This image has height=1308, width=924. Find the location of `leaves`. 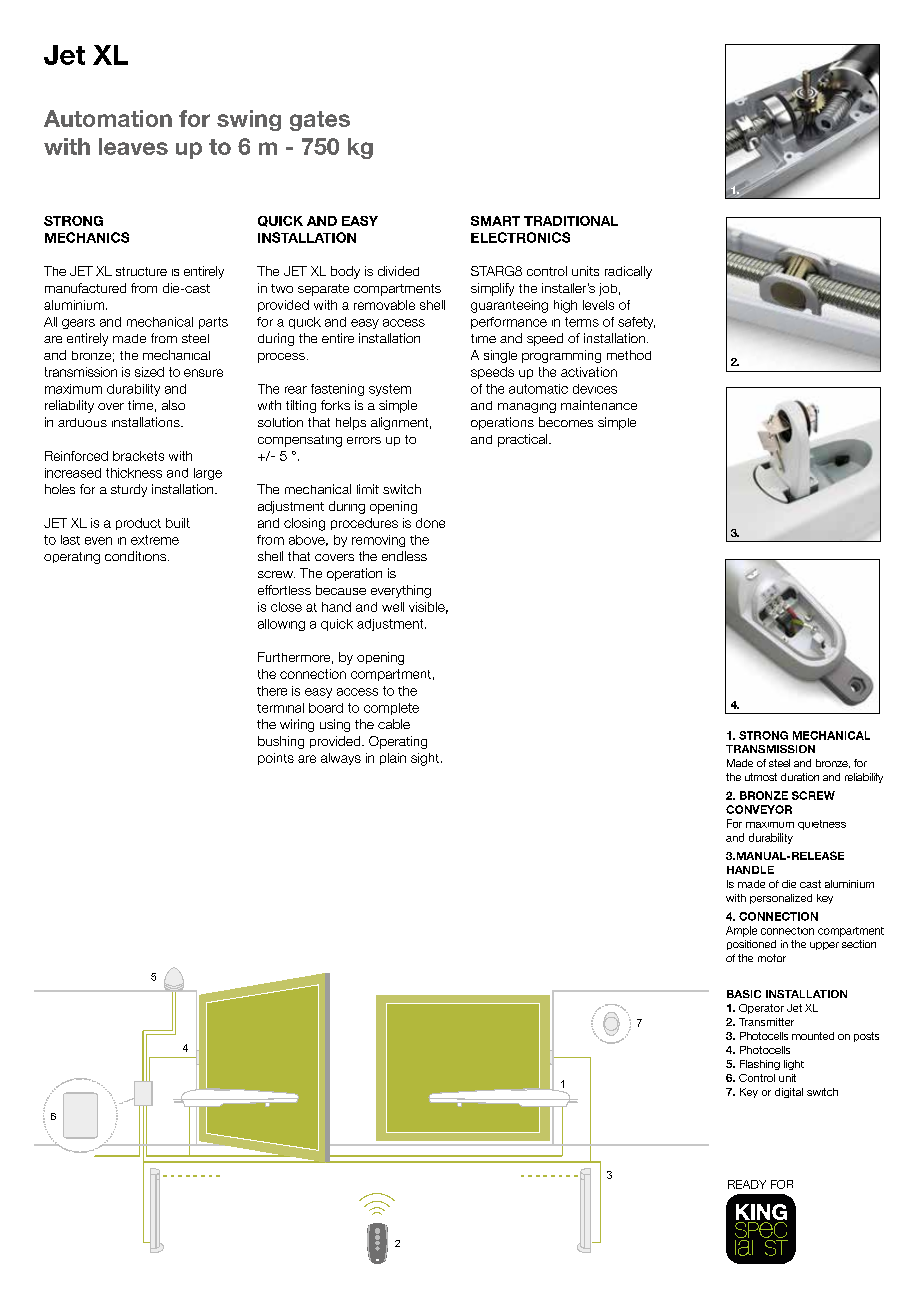

leaves is located at coordinates (133, 146).
